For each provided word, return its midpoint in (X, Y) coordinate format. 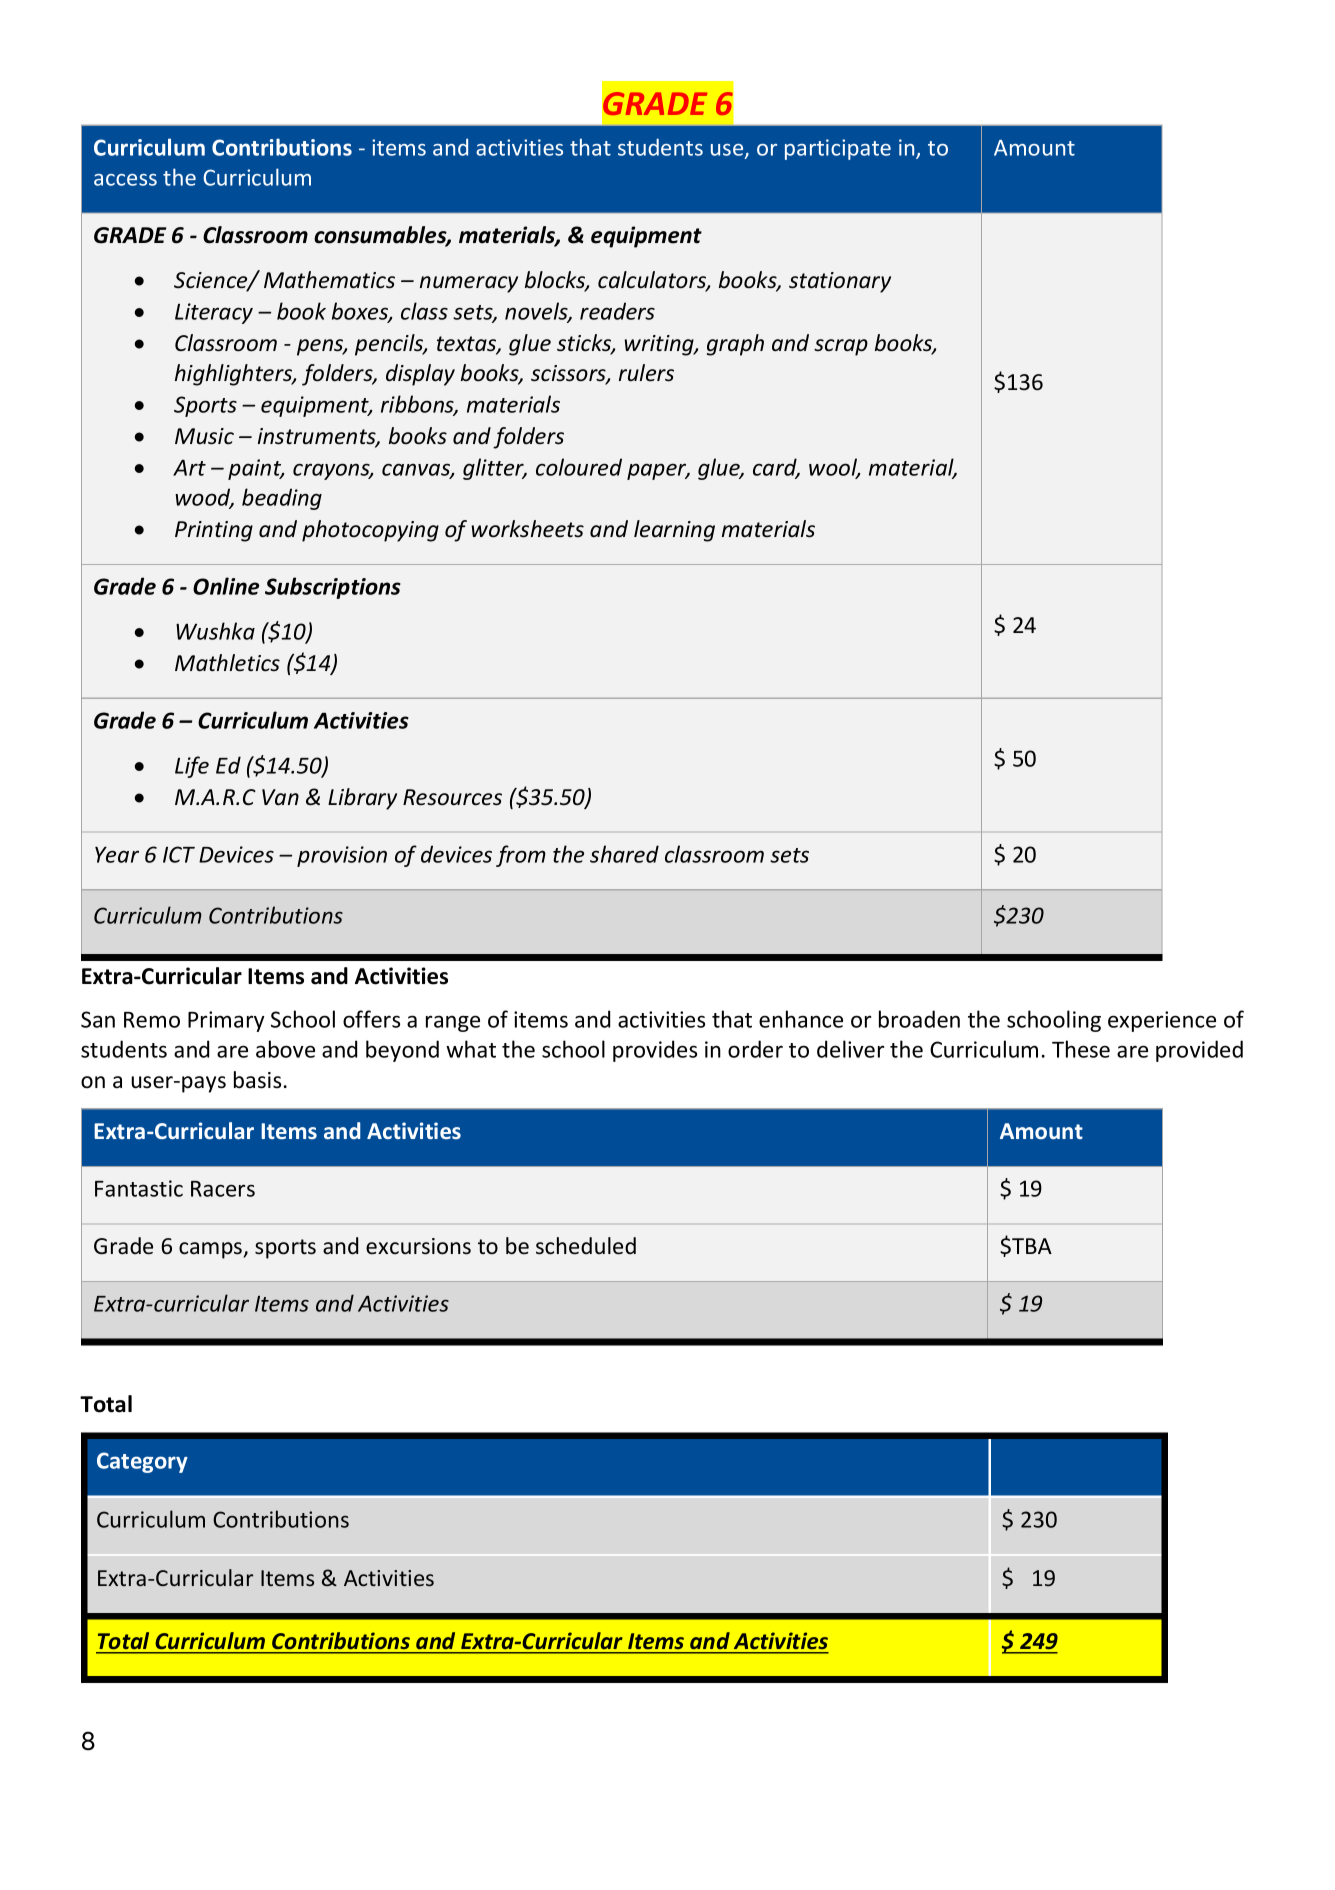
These (1081, 1049)
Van (280, 797)
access (125, 180)
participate (838, 149)
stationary (840, 282)
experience (1162, 1021)
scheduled (586, 1246)
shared (624, 854)
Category (142, 1462)
